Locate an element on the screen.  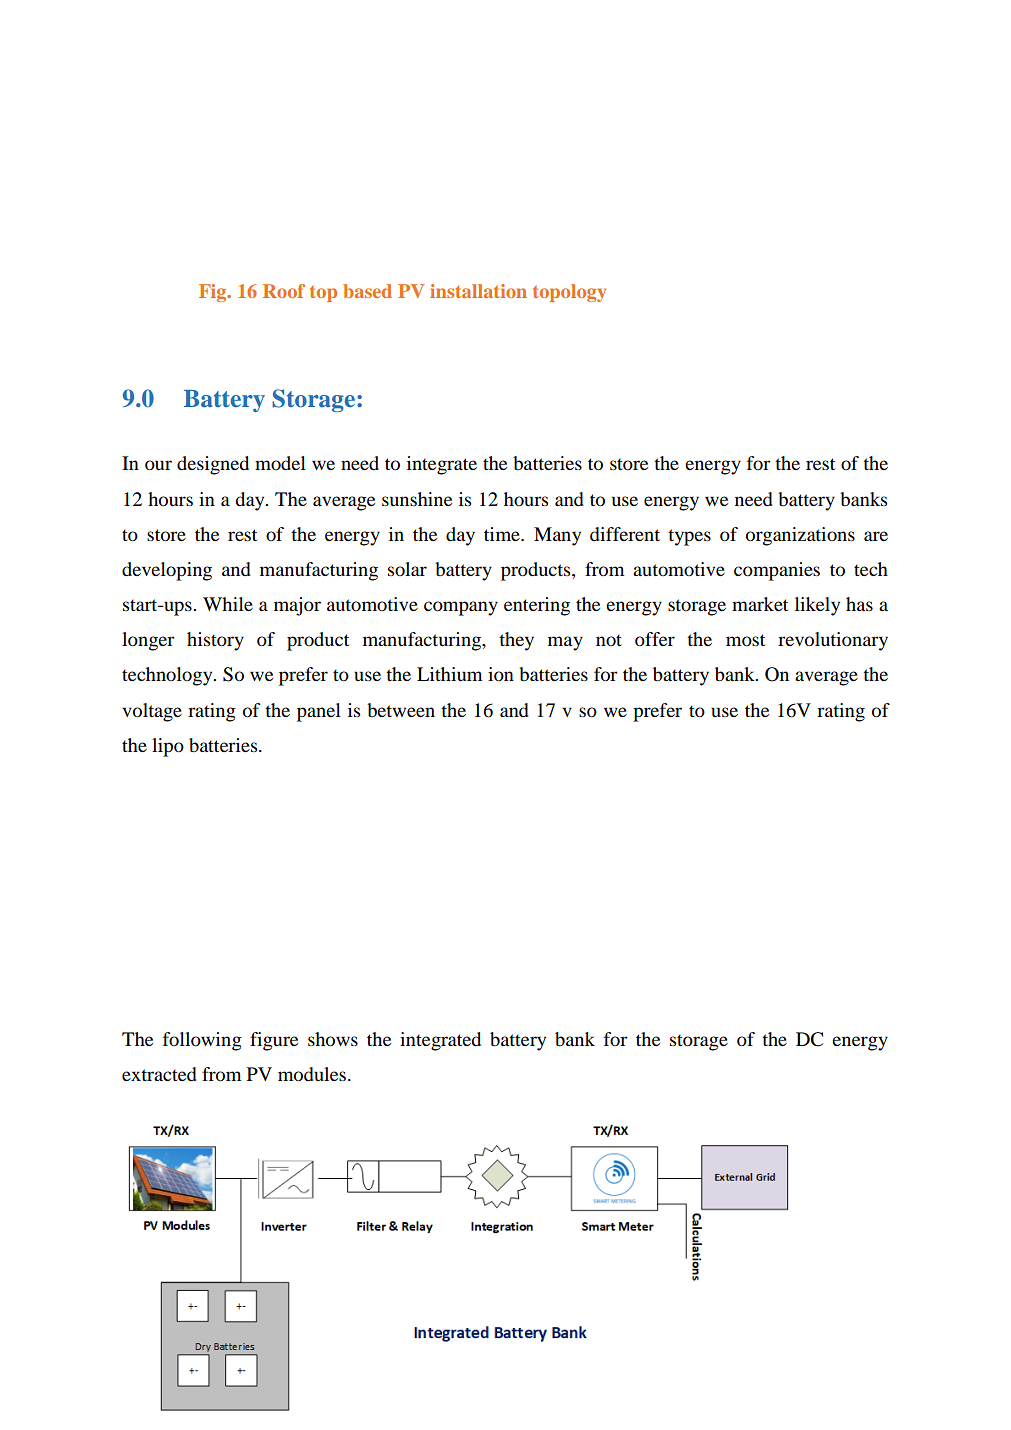
companies is located at coordinates (777, 571).
